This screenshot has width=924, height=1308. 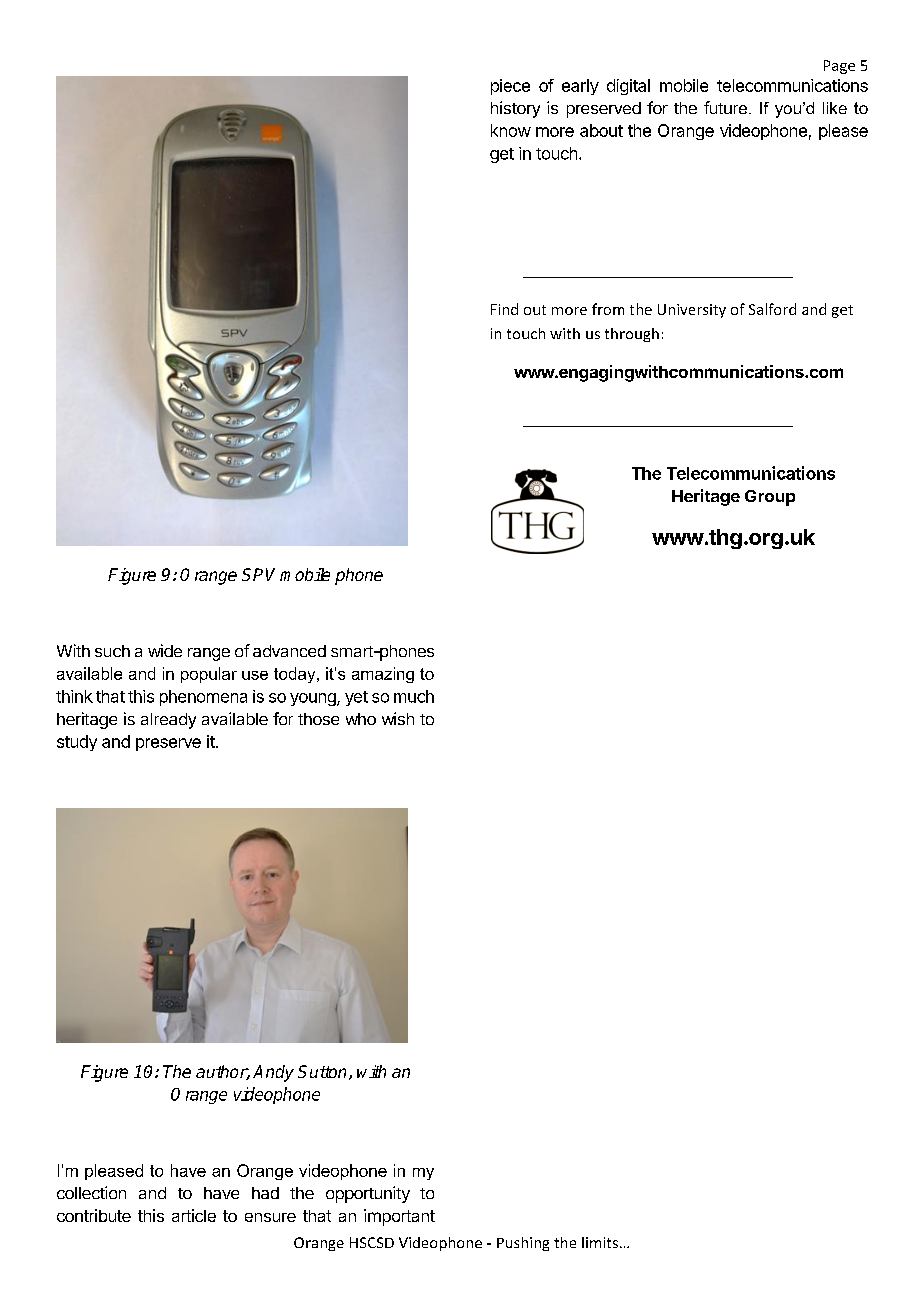 I want to click on much, so click(x=414, y=696).
